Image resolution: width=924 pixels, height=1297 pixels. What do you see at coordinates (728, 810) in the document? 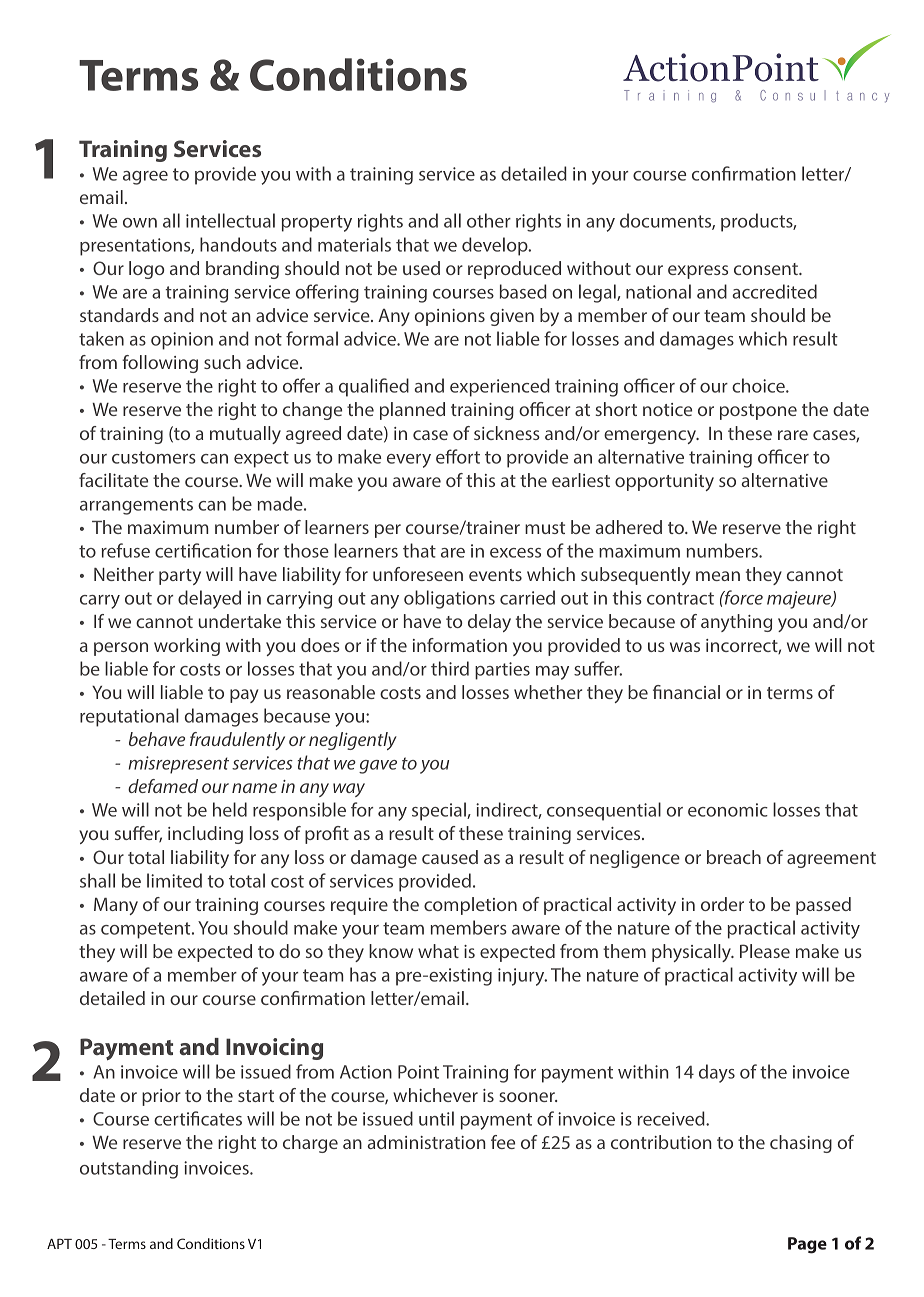
I see `economic` at bounding box center [728, 810].
